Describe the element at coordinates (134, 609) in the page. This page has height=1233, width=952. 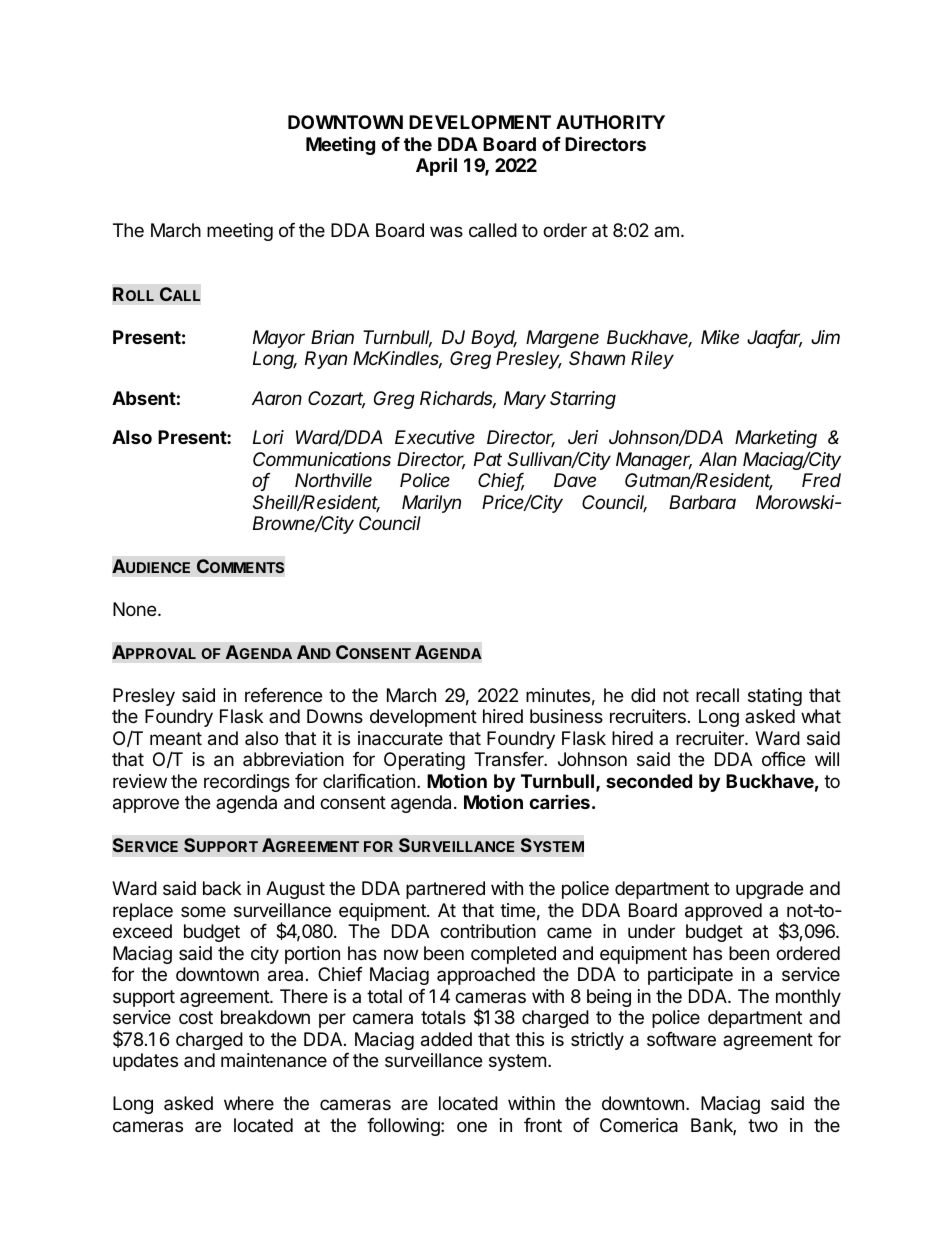
I see `None` at that location.
